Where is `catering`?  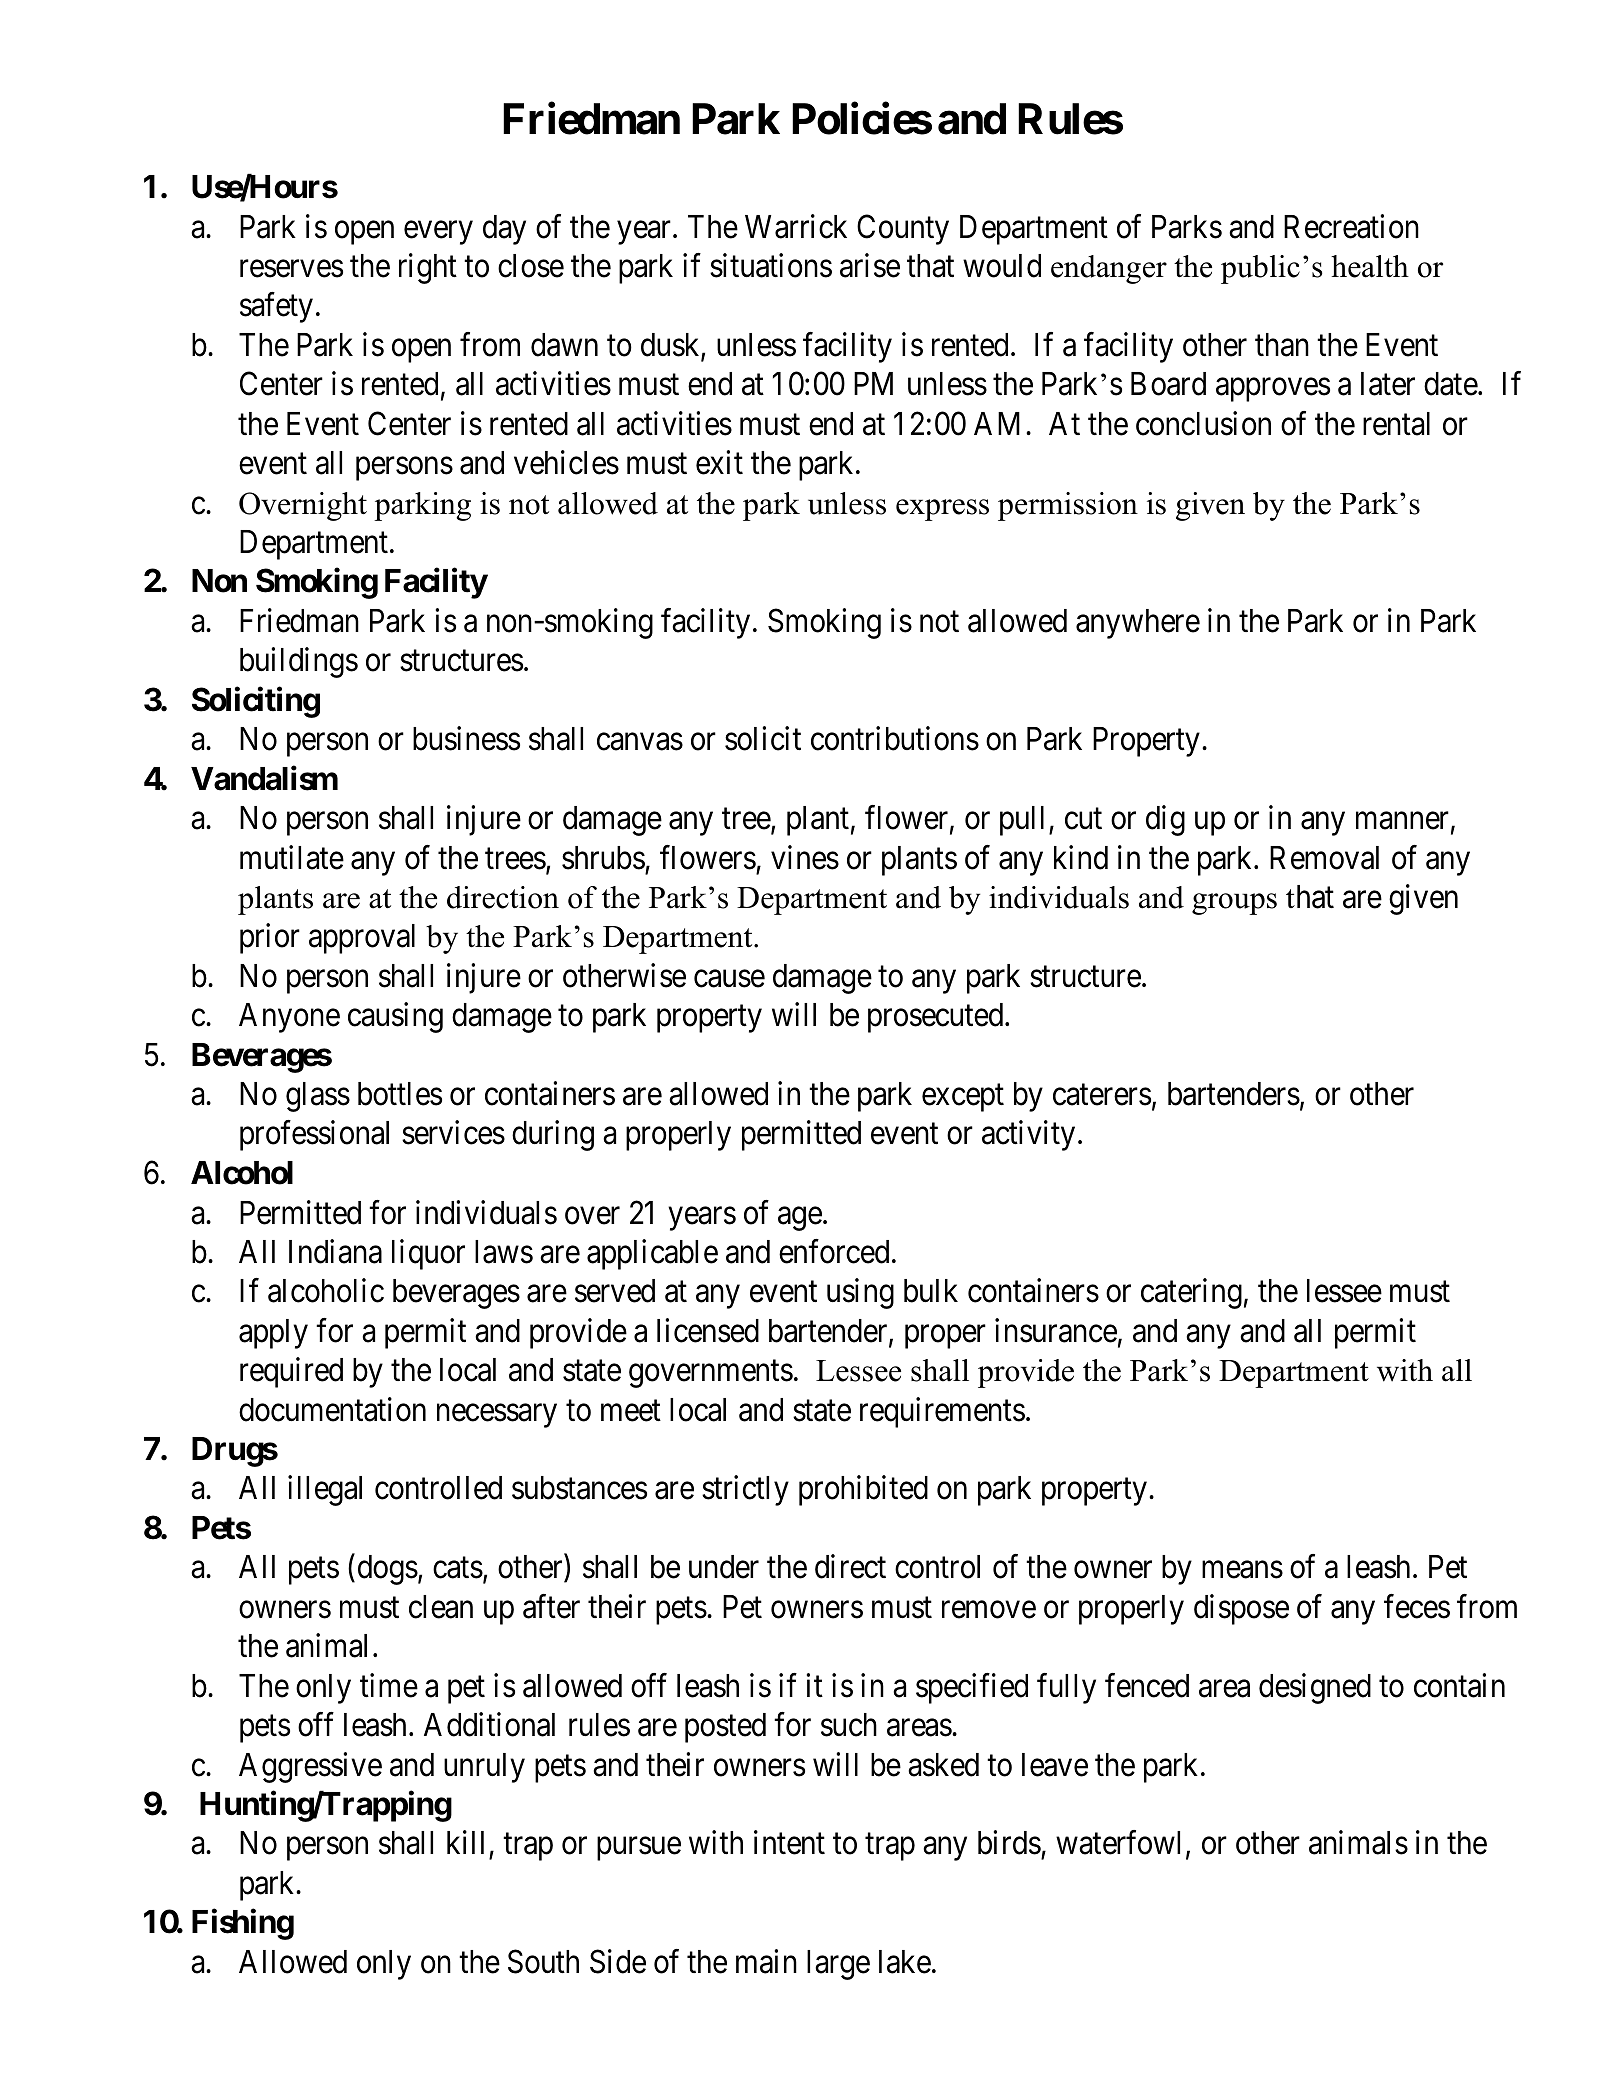 catering is located at coordinates (1191, 1294).
